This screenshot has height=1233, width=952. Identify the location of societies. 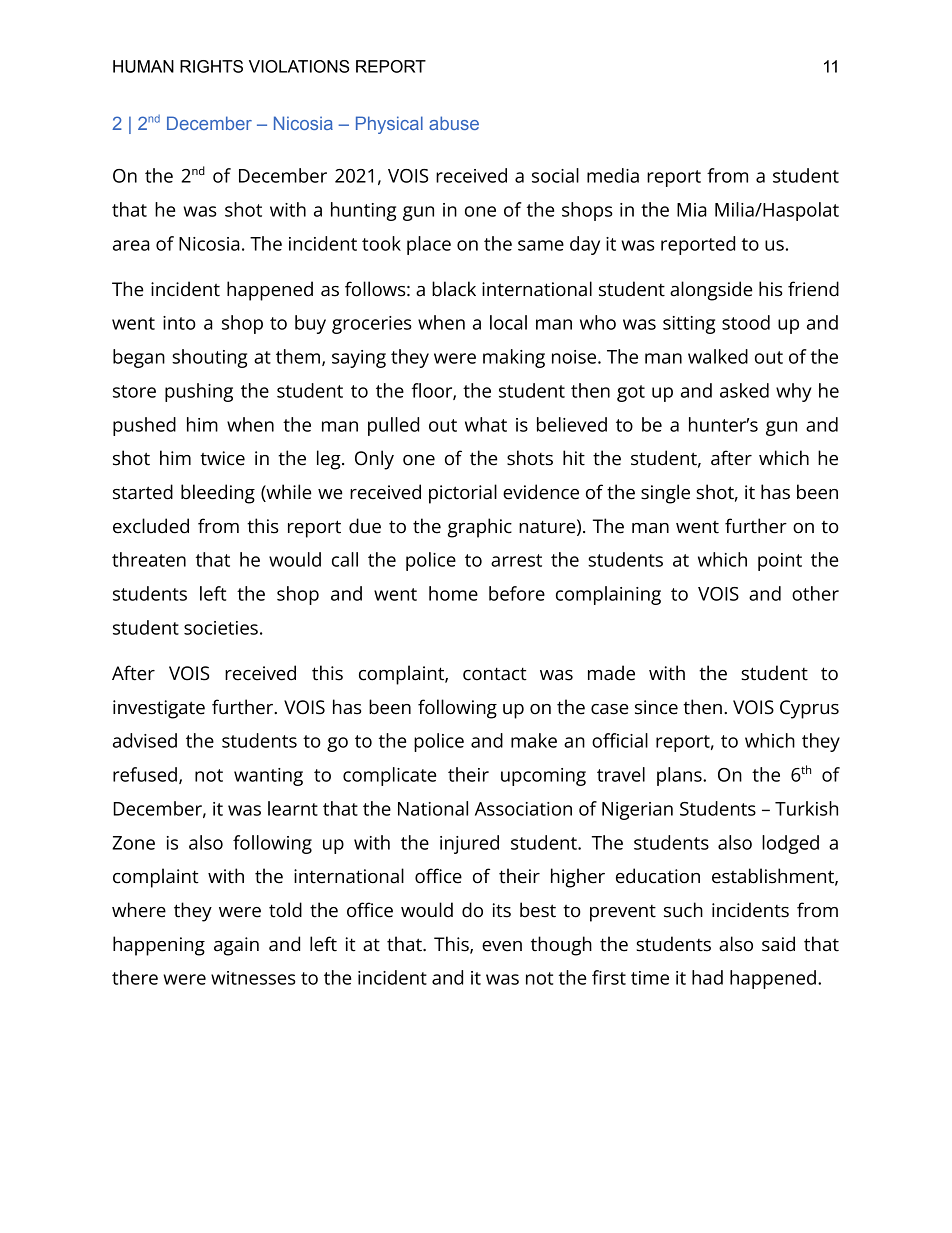
(221, 628).
